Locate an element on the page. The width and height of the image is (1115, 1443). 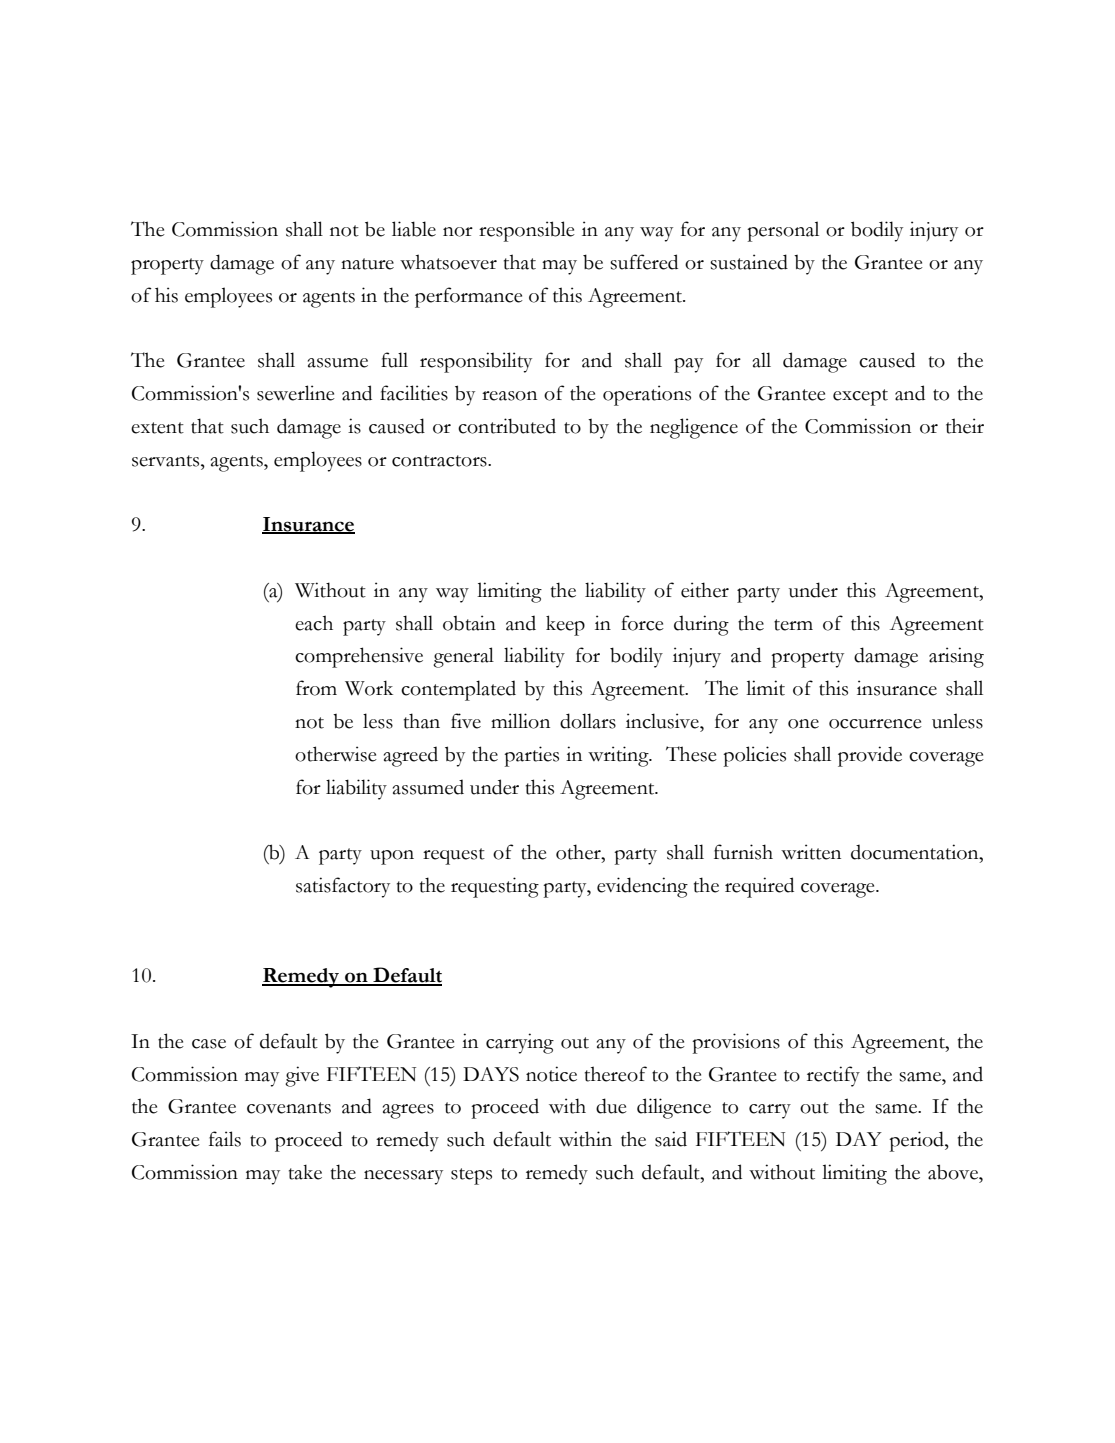
occurrence is located at coordinates (875, 724).
